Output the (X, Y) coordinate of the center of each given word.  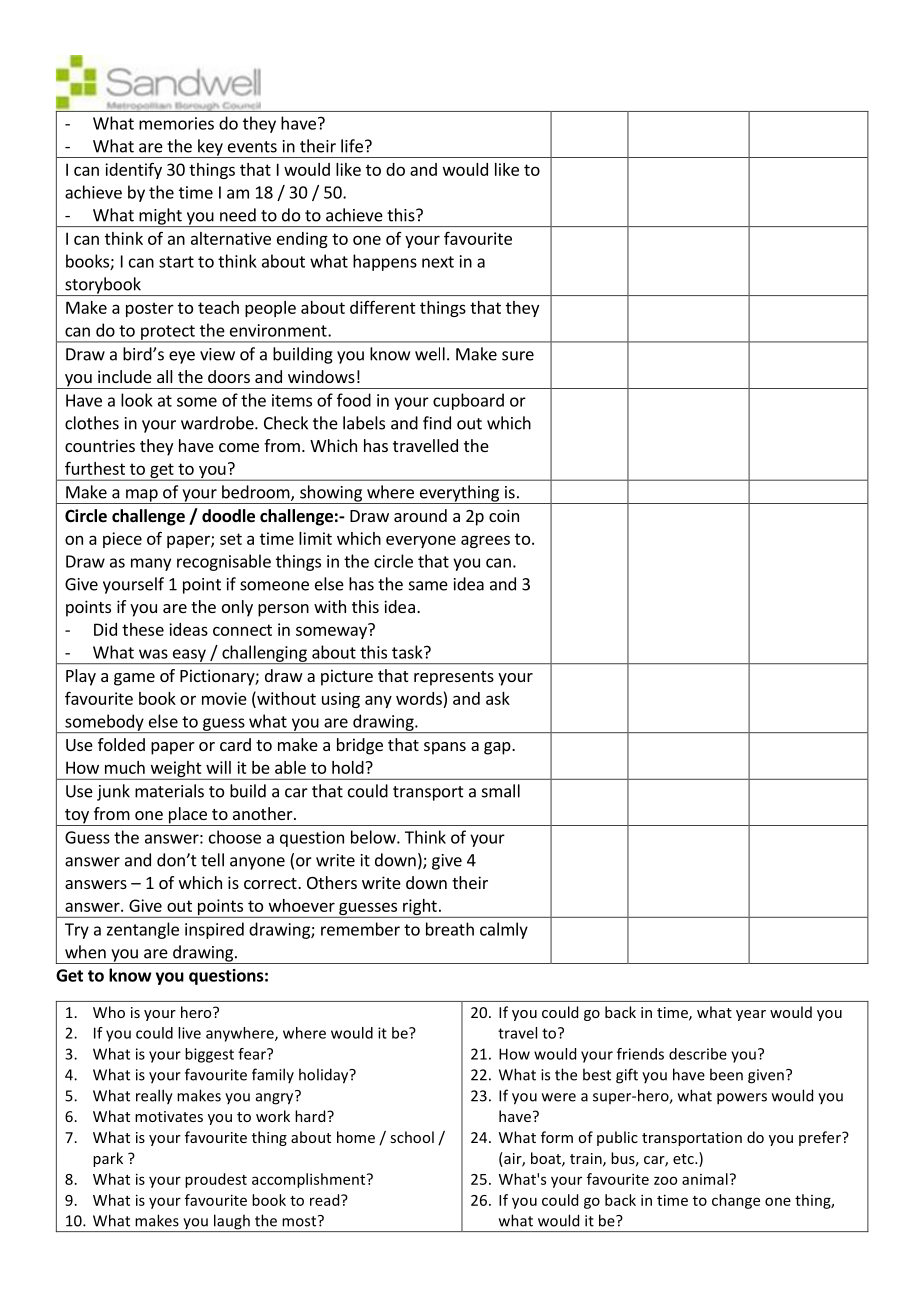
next (438, 262)
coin (504, 515)
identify (133, 170)
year (751, 1015)
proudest (216, 1180)
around (420, 515)
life (352, 146)
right (420, 908)
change (736, 1201)
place (187, 816)
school (412, 1137)
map (142, 496)
